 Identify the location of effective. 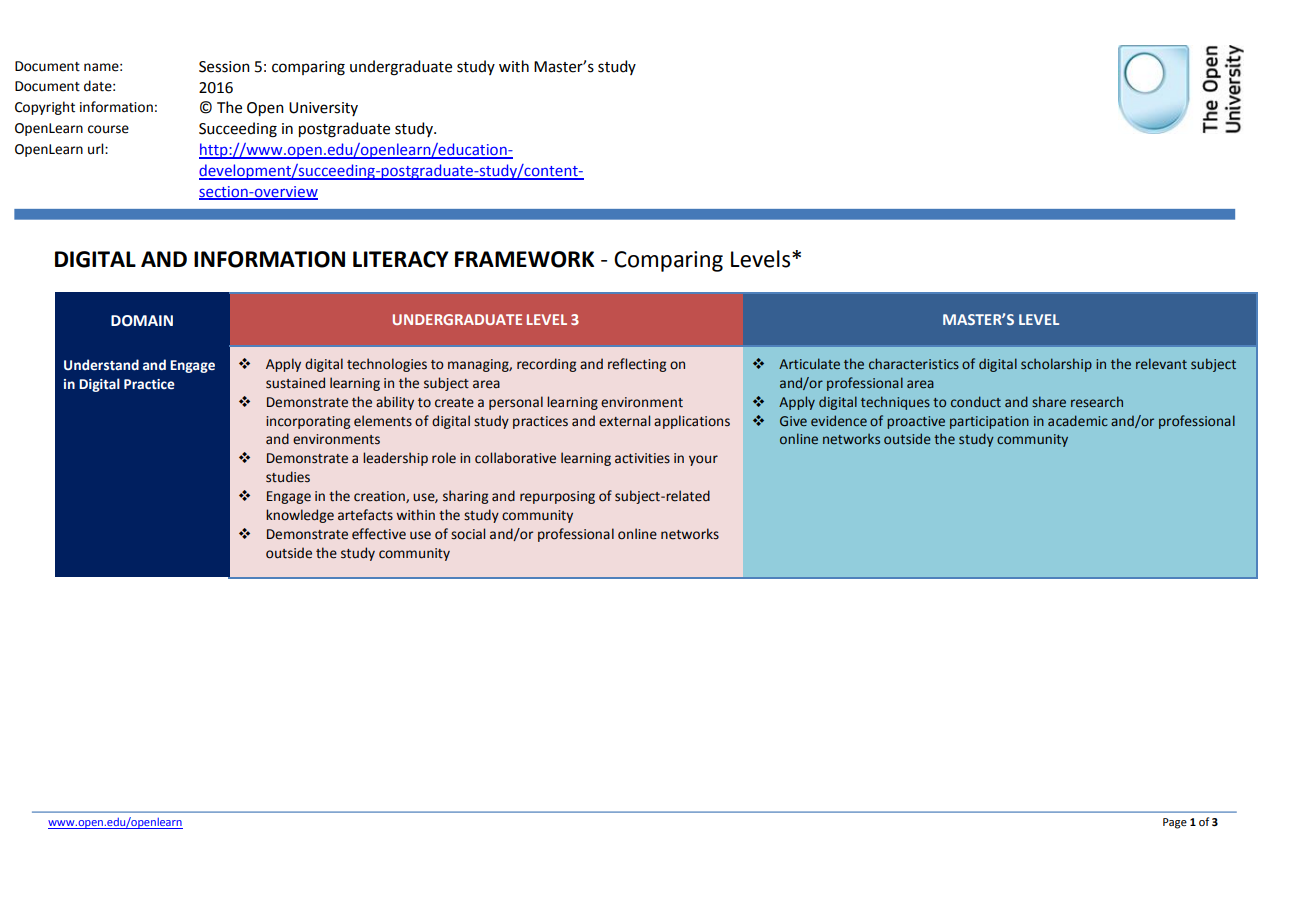
(379, 534).
